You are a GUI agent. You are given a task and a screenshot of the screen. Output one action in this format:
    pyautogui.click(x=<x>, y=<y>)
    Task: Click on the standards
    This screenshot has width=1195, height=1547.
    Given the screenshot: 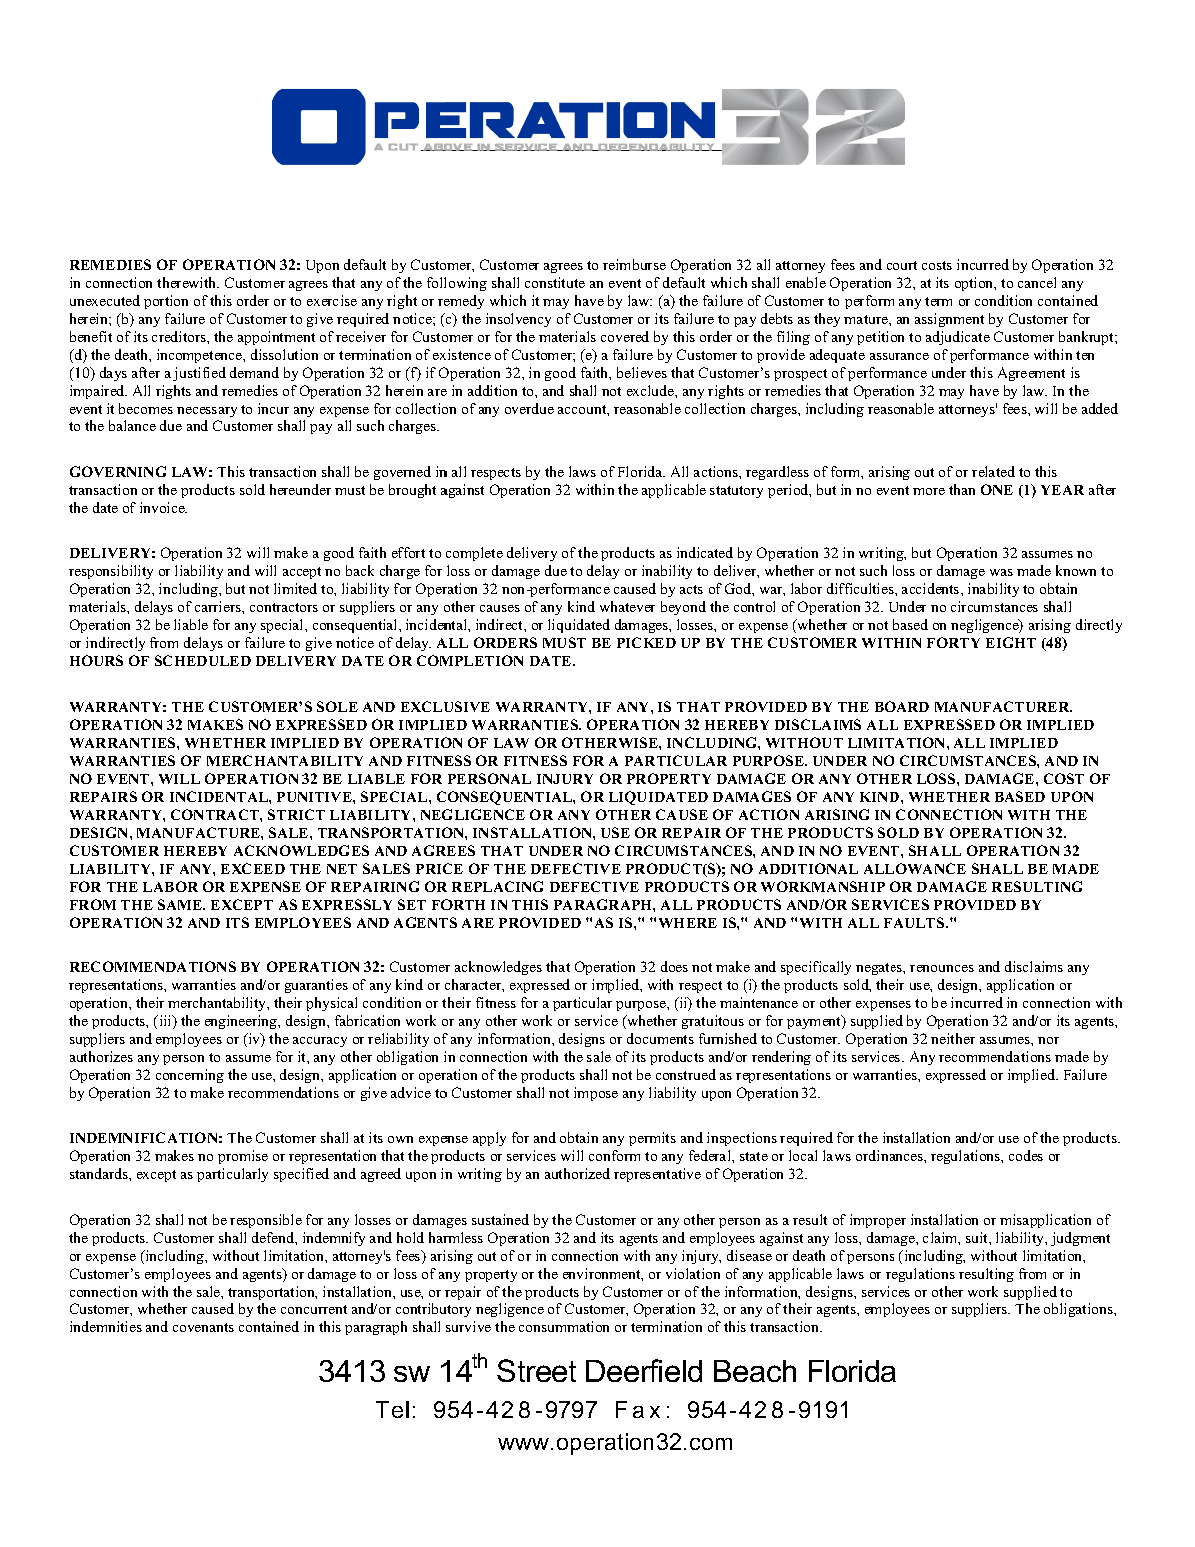 What is the action you would take?
    pyautogui.click(x=100, y=1173)
